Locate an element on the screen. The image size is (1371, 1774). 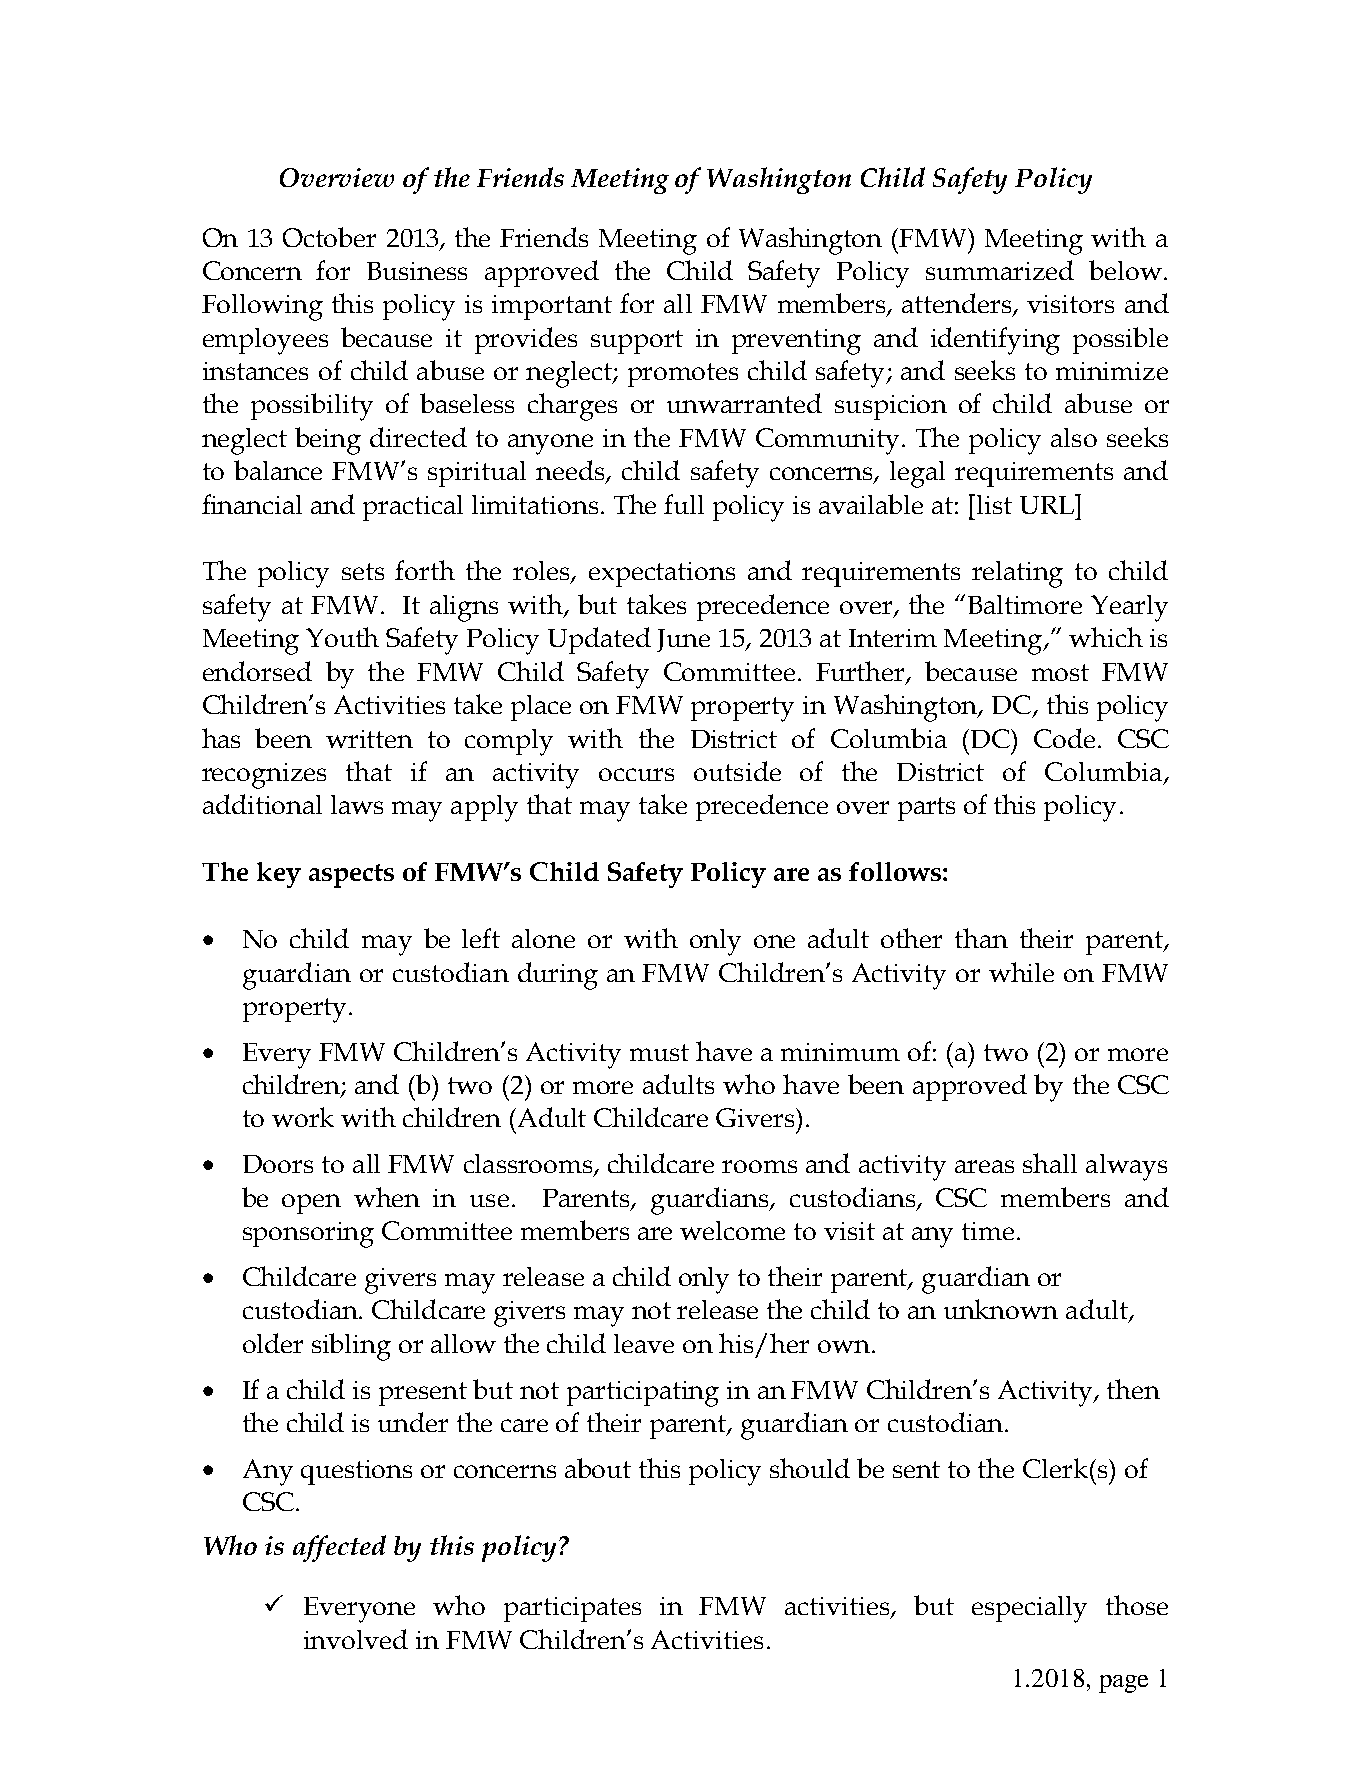
shall is located at coordinates (1050, 1163).
